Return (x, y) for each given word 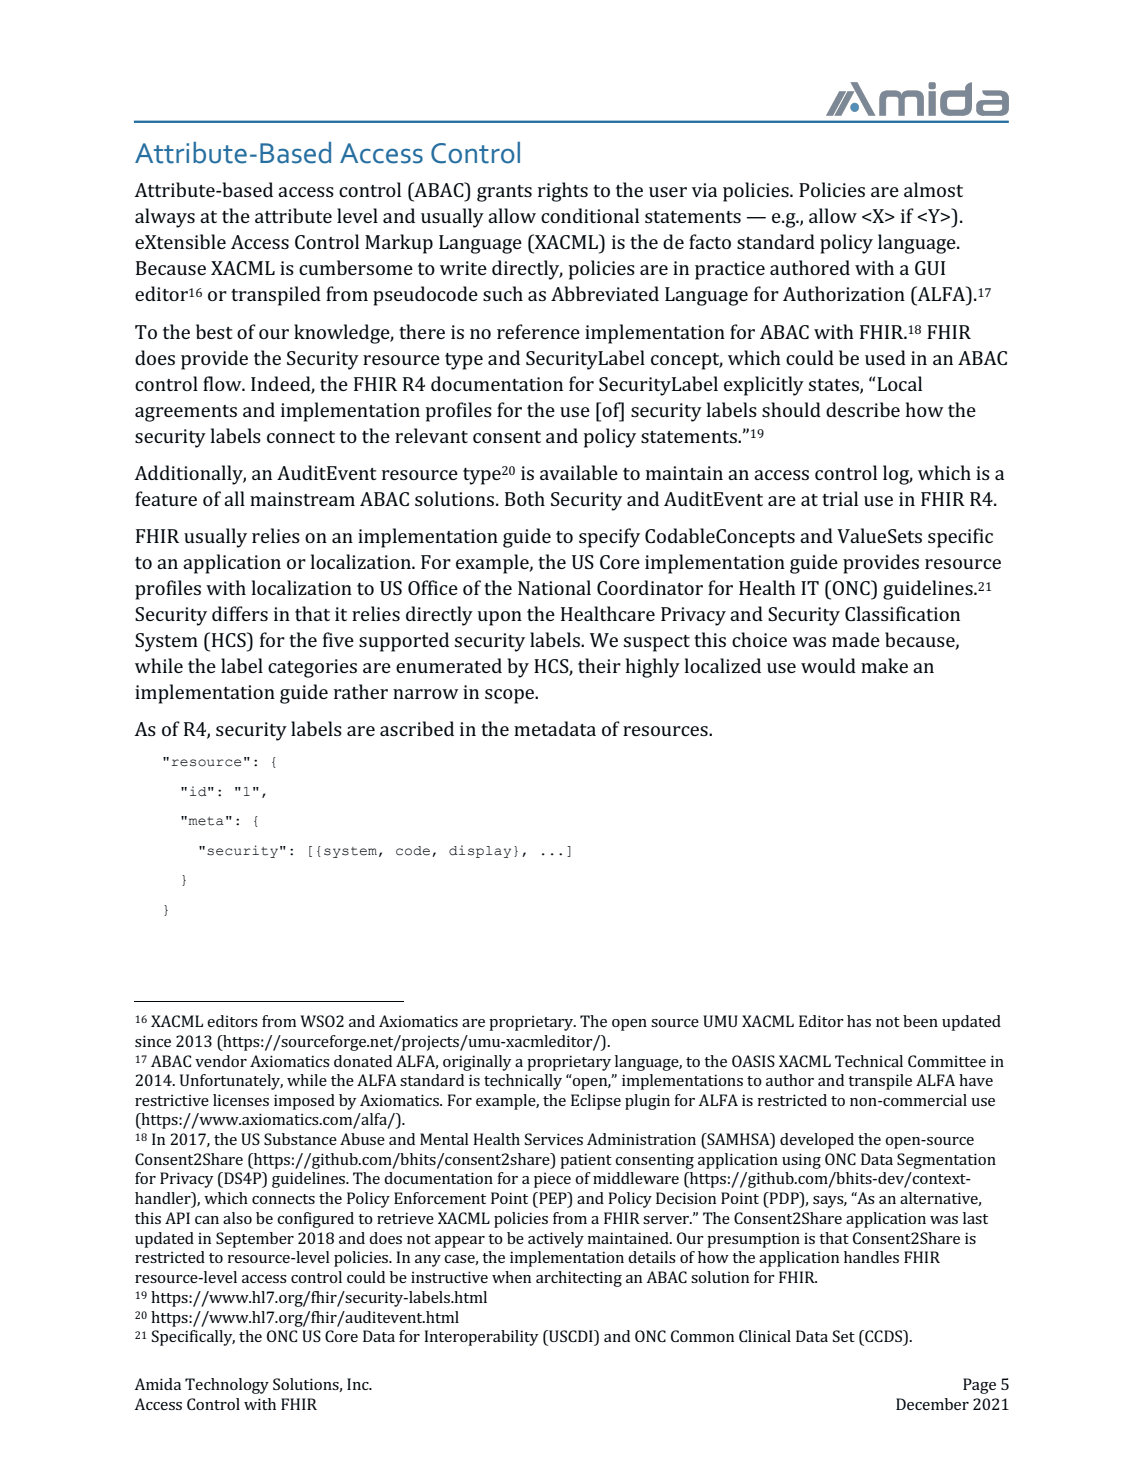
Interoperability (481, 1338)
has (859, 1021)
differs (240, 613)
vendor (221, 1061)
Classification (902, 613)
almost (933, 189)
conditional (590, 215)
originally (477, 1063)
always (165, 218)
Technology (227, 1386)
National (554, 587)
